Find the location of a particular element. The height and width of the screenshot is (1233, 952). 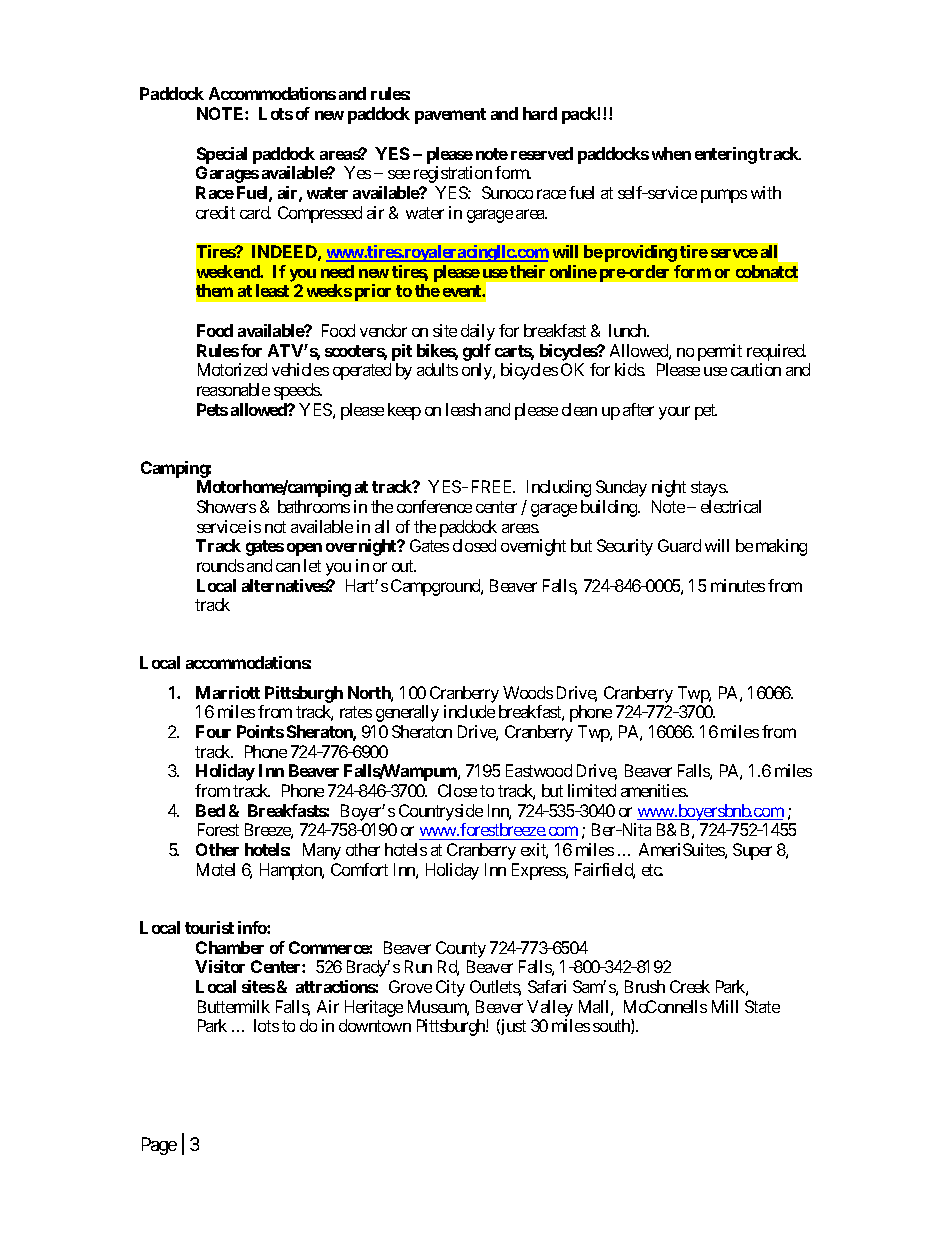

Countryside is located at coordinates (441, 812).
